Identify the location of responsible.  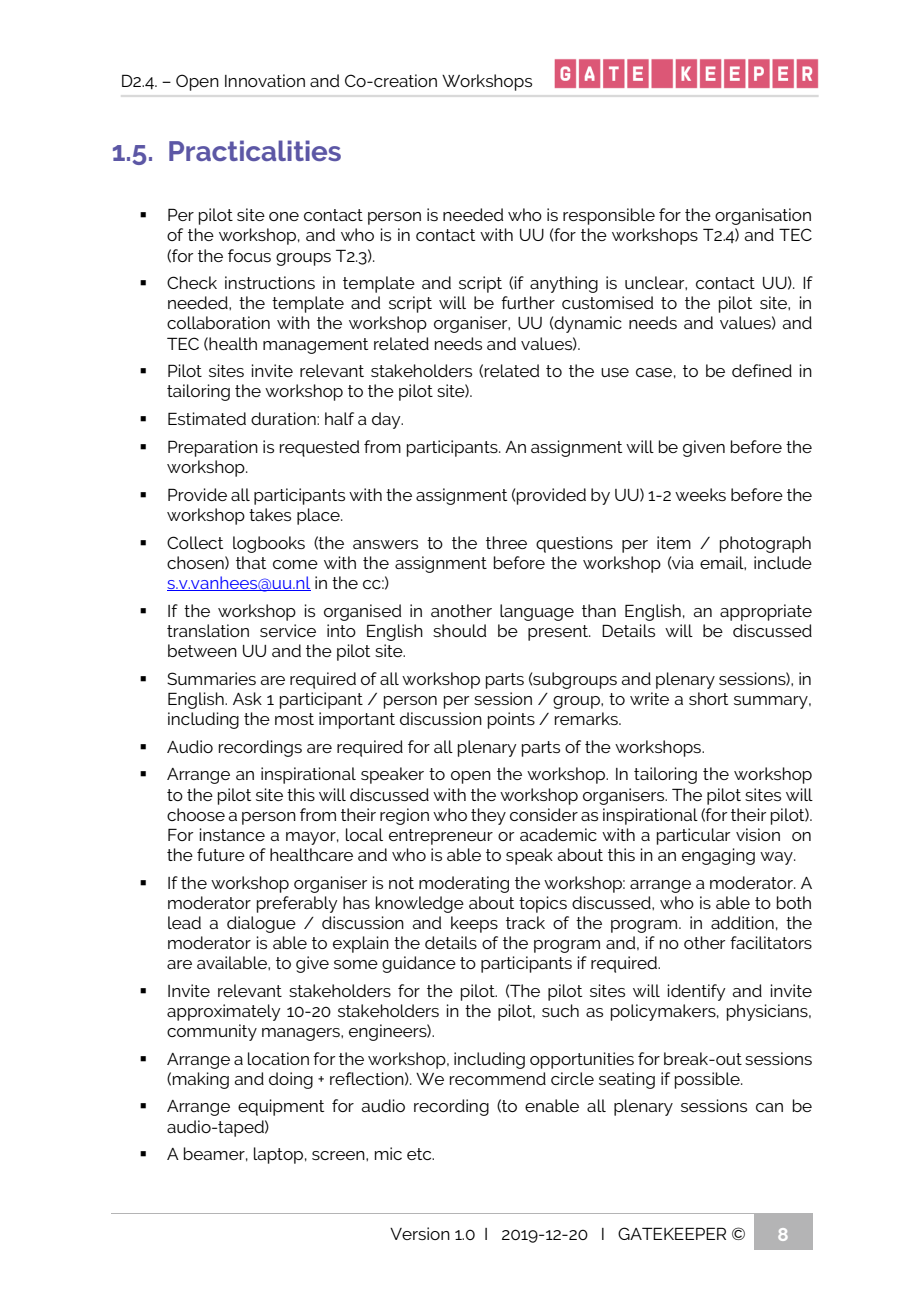
(609, 216).
